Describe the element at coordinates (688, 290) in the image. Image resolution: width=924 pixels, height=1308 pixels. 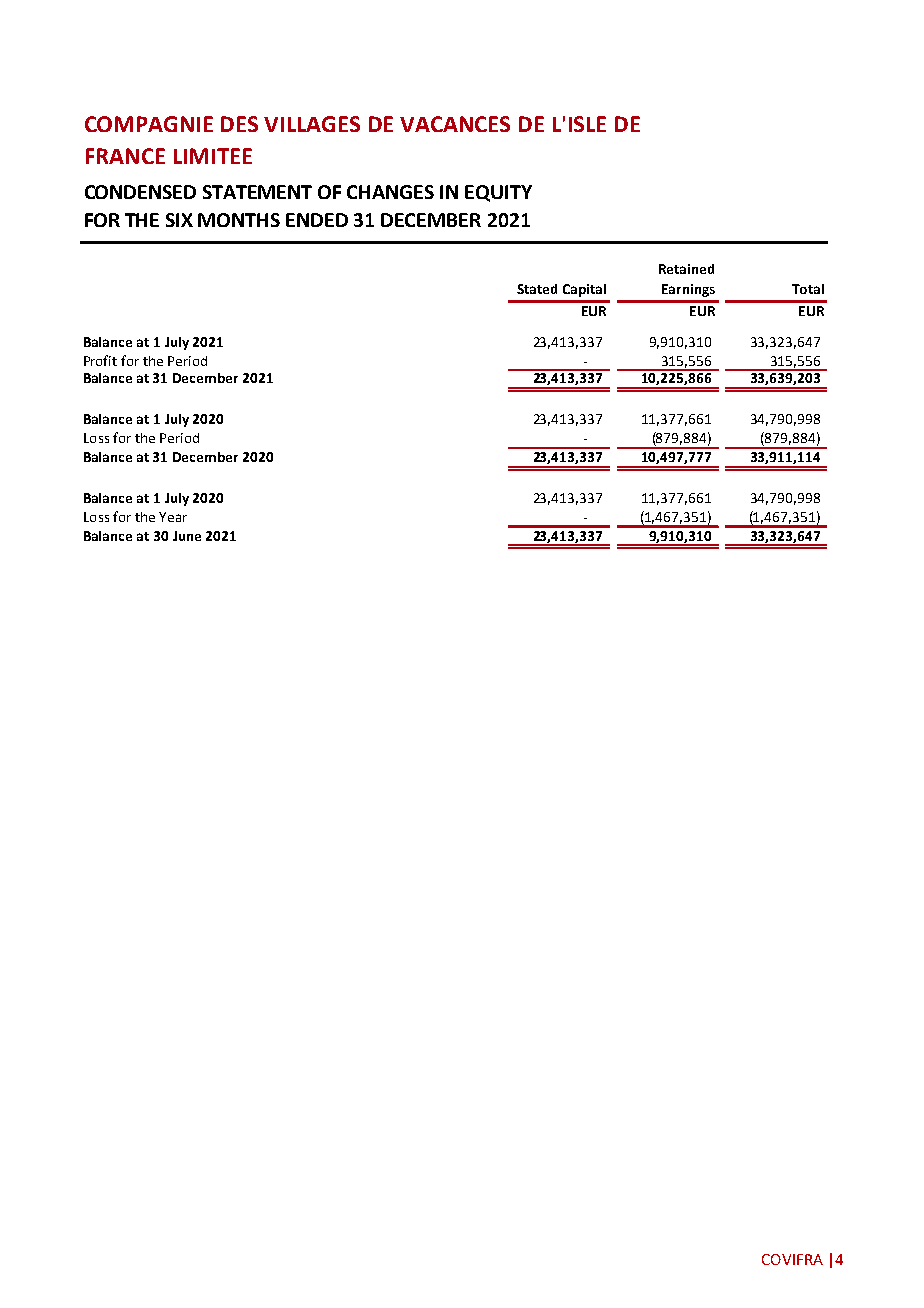
I see `Earnings` at that location.
